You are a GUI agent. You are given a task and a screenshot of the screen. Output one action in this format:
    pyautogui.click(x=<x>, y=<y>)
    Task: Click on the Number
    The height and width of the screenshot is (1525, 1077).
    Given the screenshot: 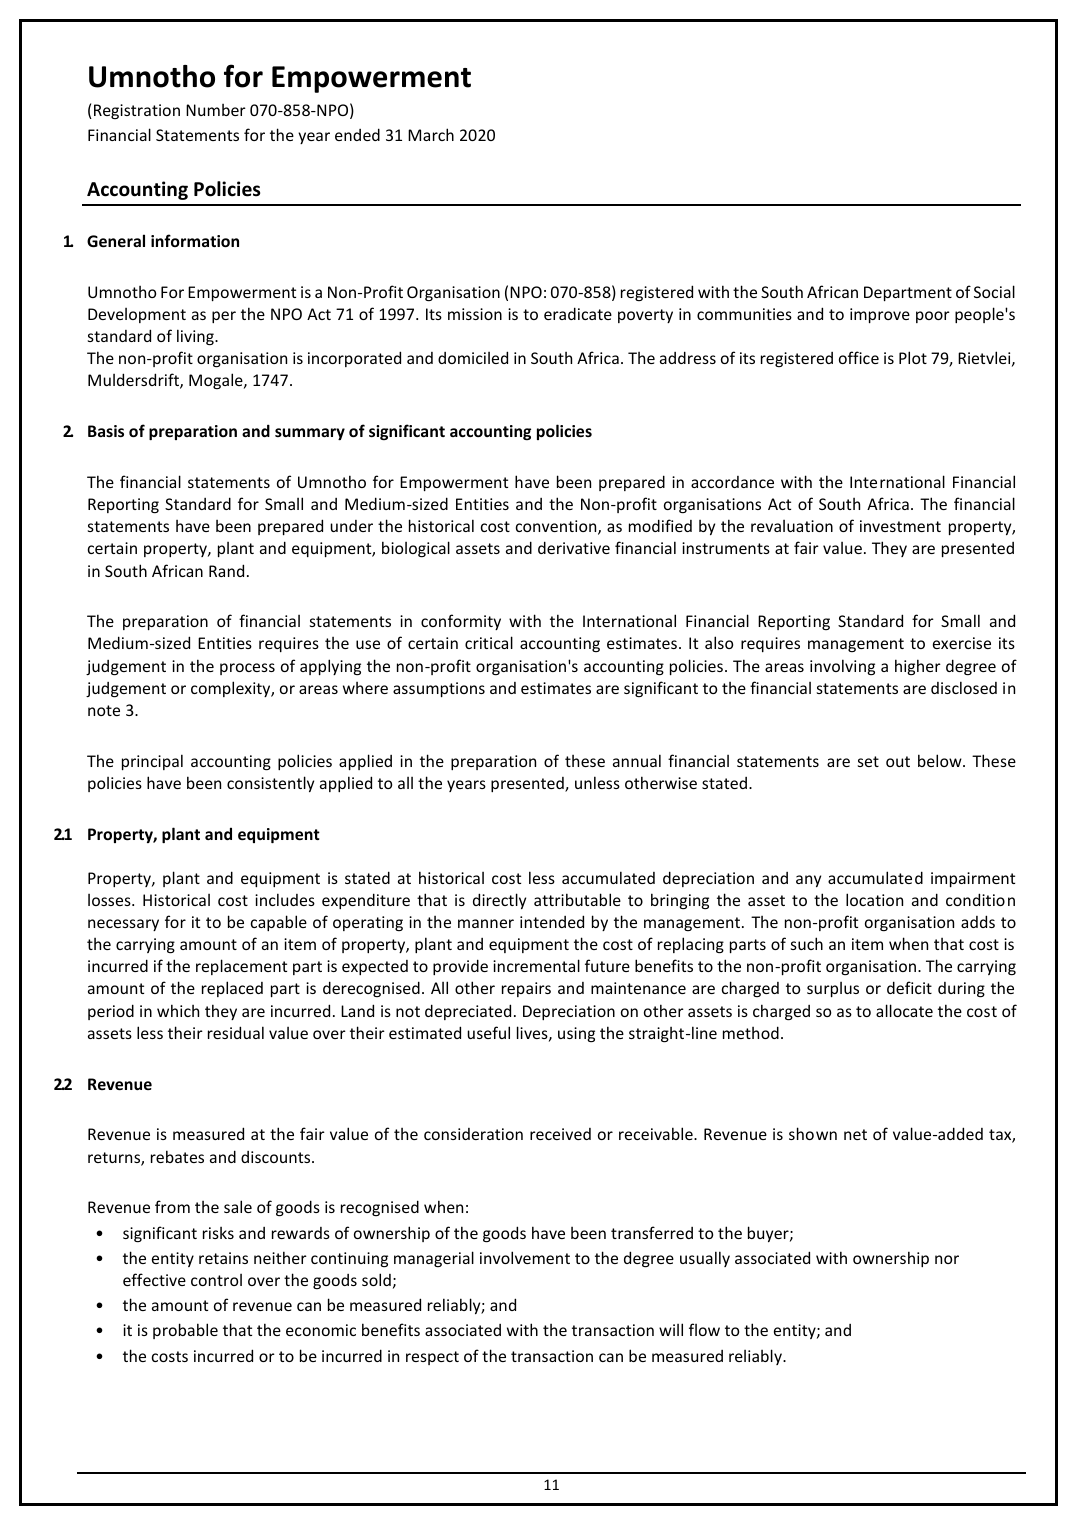 What is the action you would take?
    pyautogui.click(x=216, y=110)
